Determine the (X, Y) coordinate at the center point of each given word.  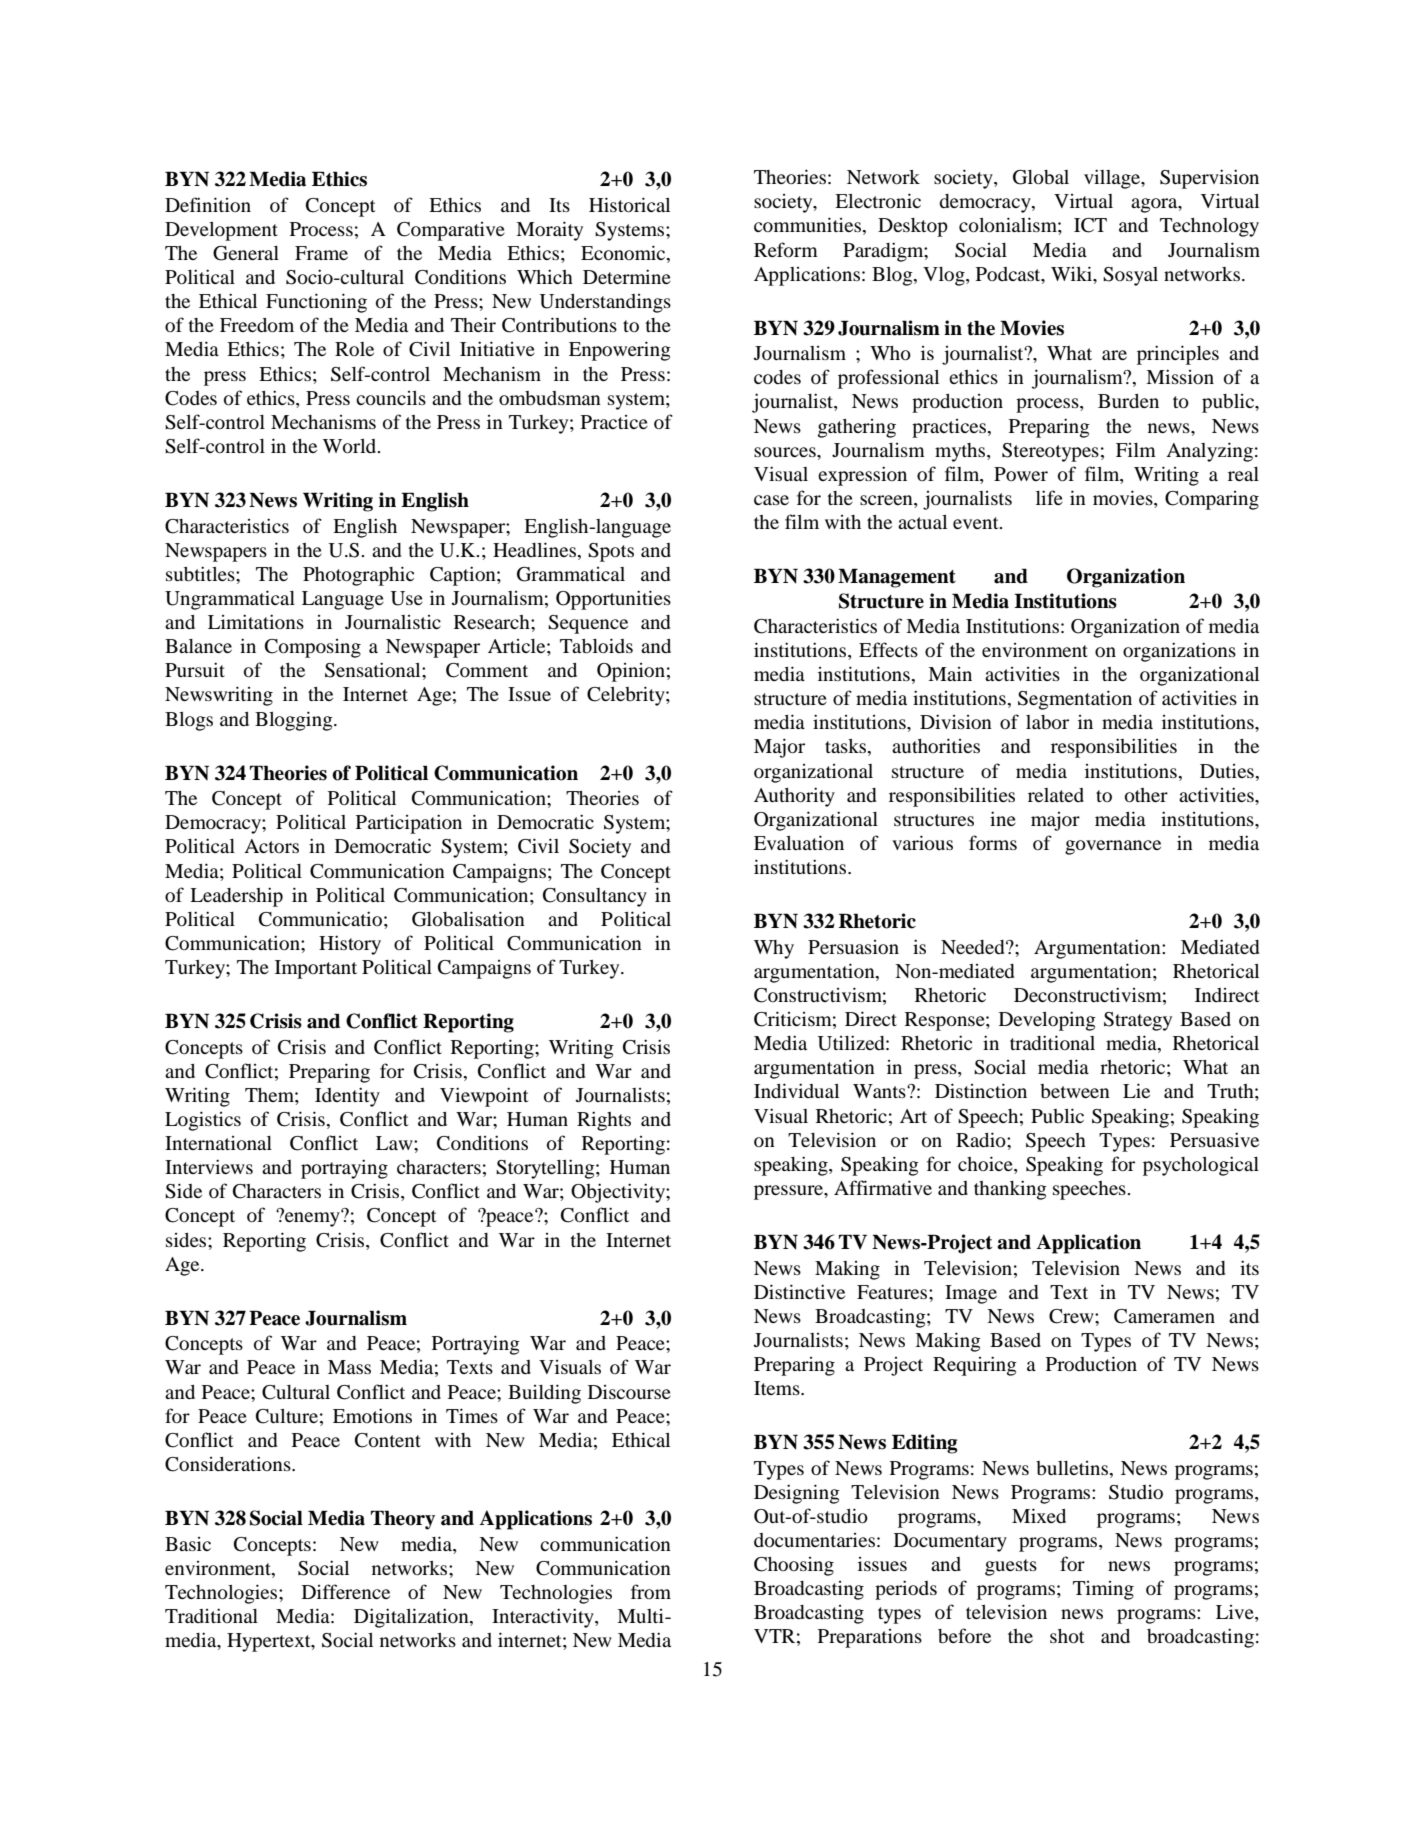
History (350, 945)
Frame (321, 253)
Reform (786, 250)
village (1113, 179)
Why (774, 949)
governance (1113, 847)
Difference (346, 1591)
